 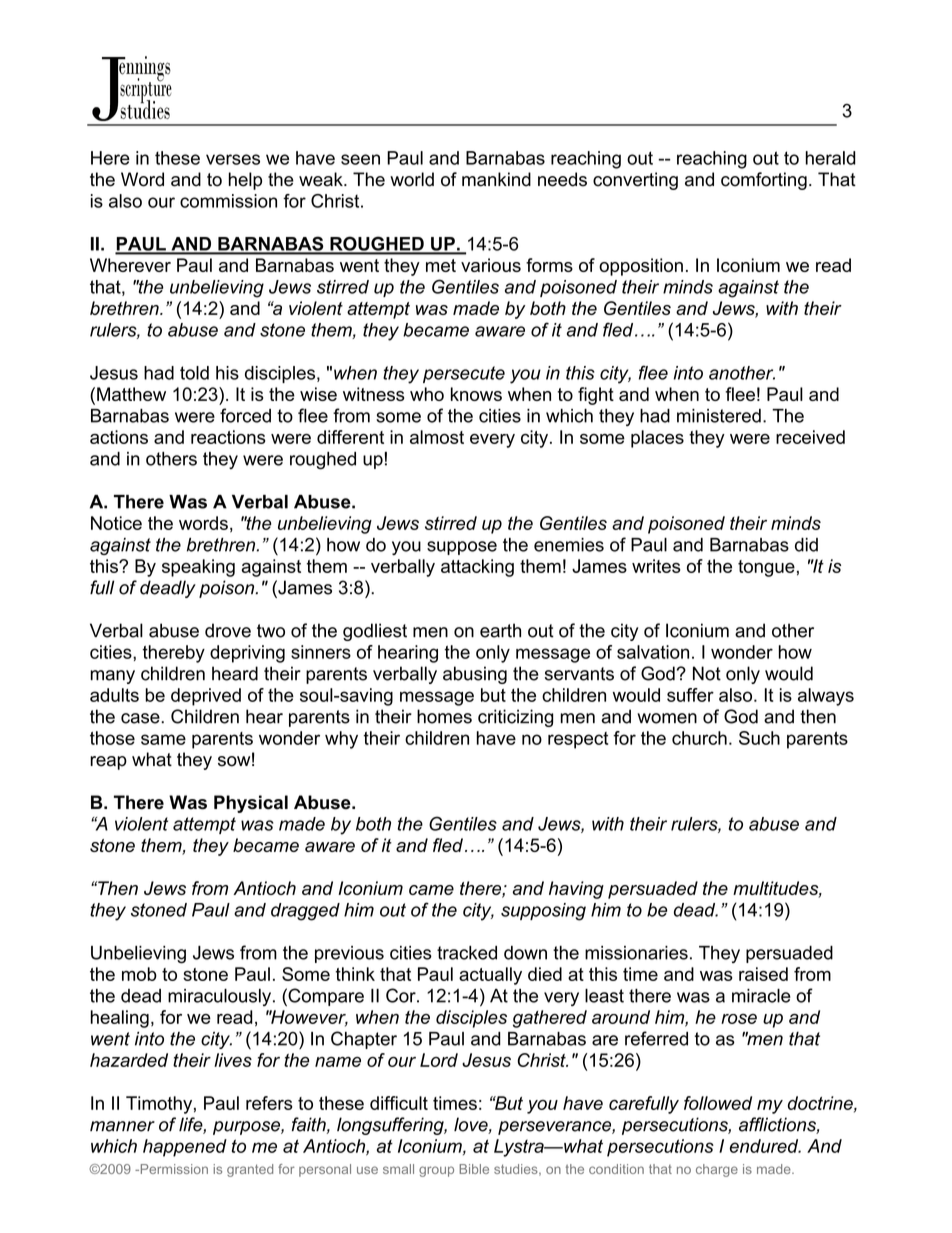 What do you see at coordinates (228, 201) in the screenshot?
I see `commission` at bounding box center [228, 201].
